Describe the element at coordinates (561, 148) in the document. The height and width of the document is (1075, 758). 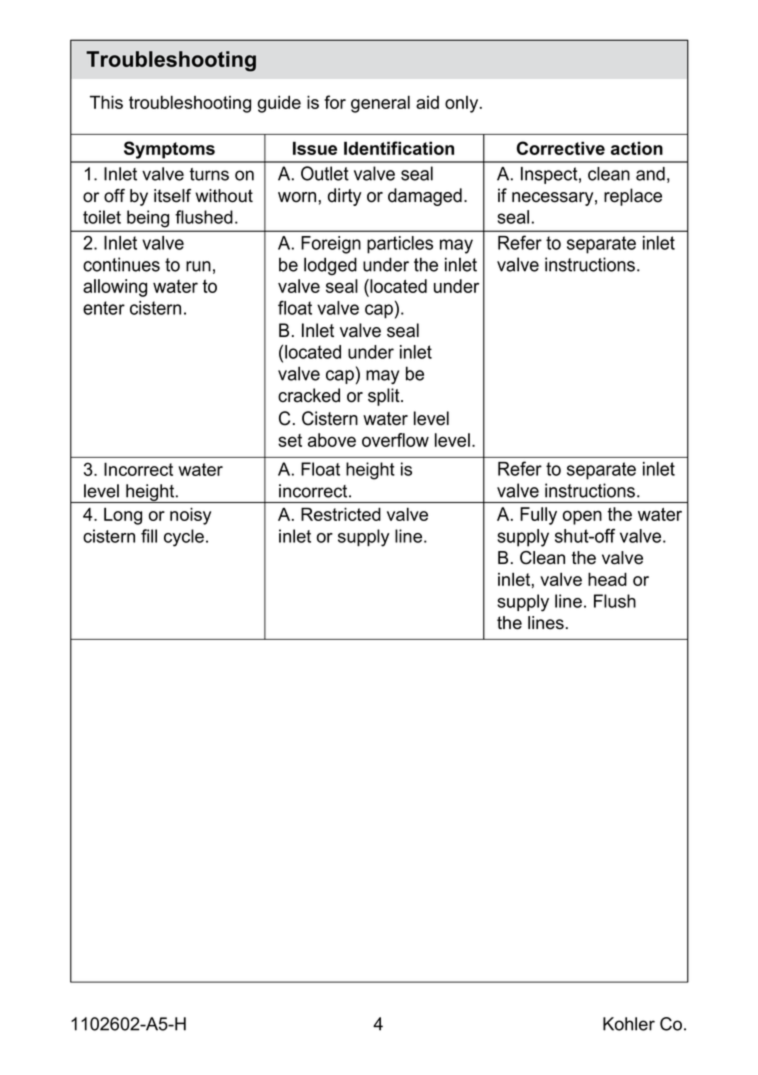
I see `Corrective` at that location.
